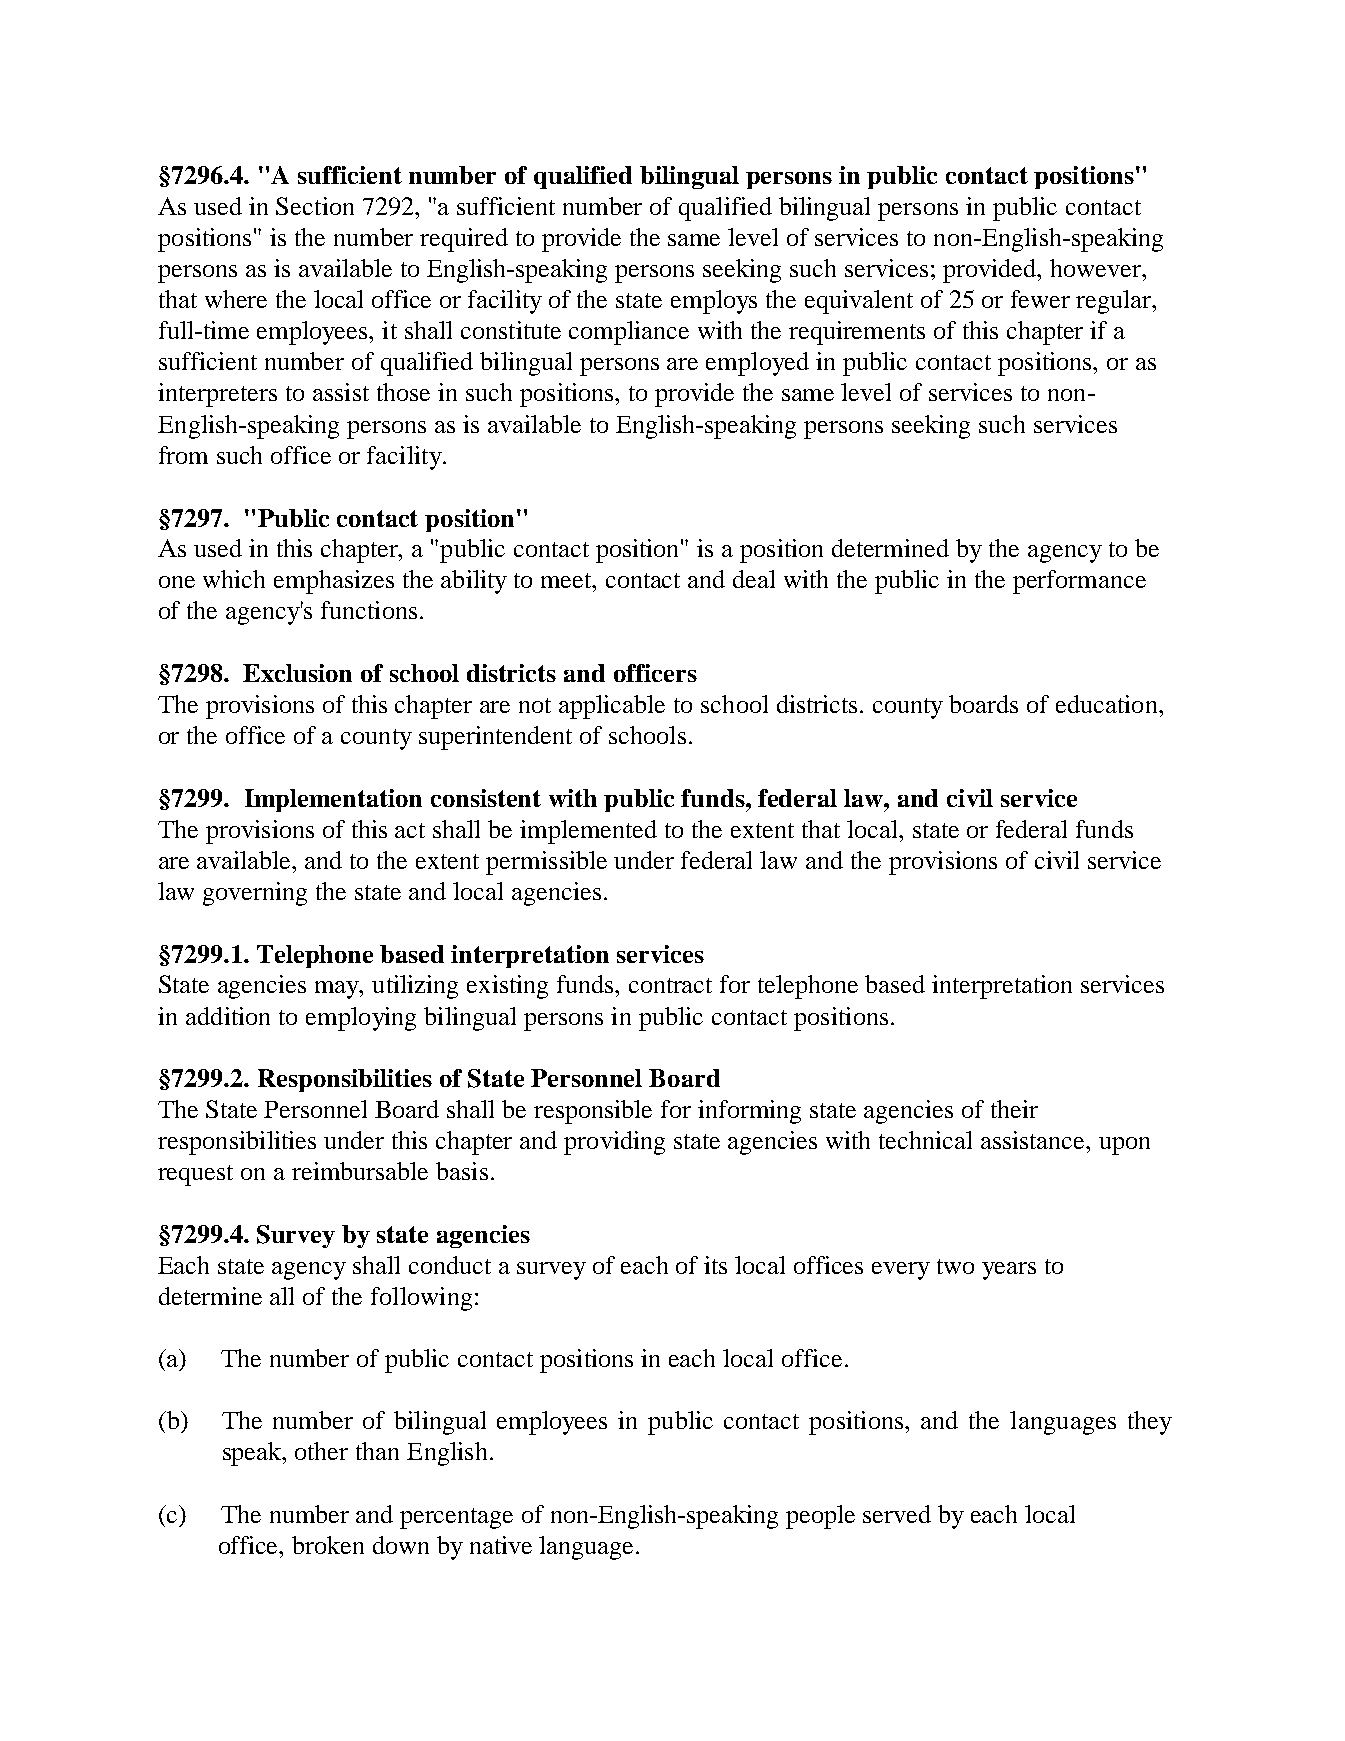 This screenshot has width=1345, height=1741. I want to click on education, so click(1108, 704).
